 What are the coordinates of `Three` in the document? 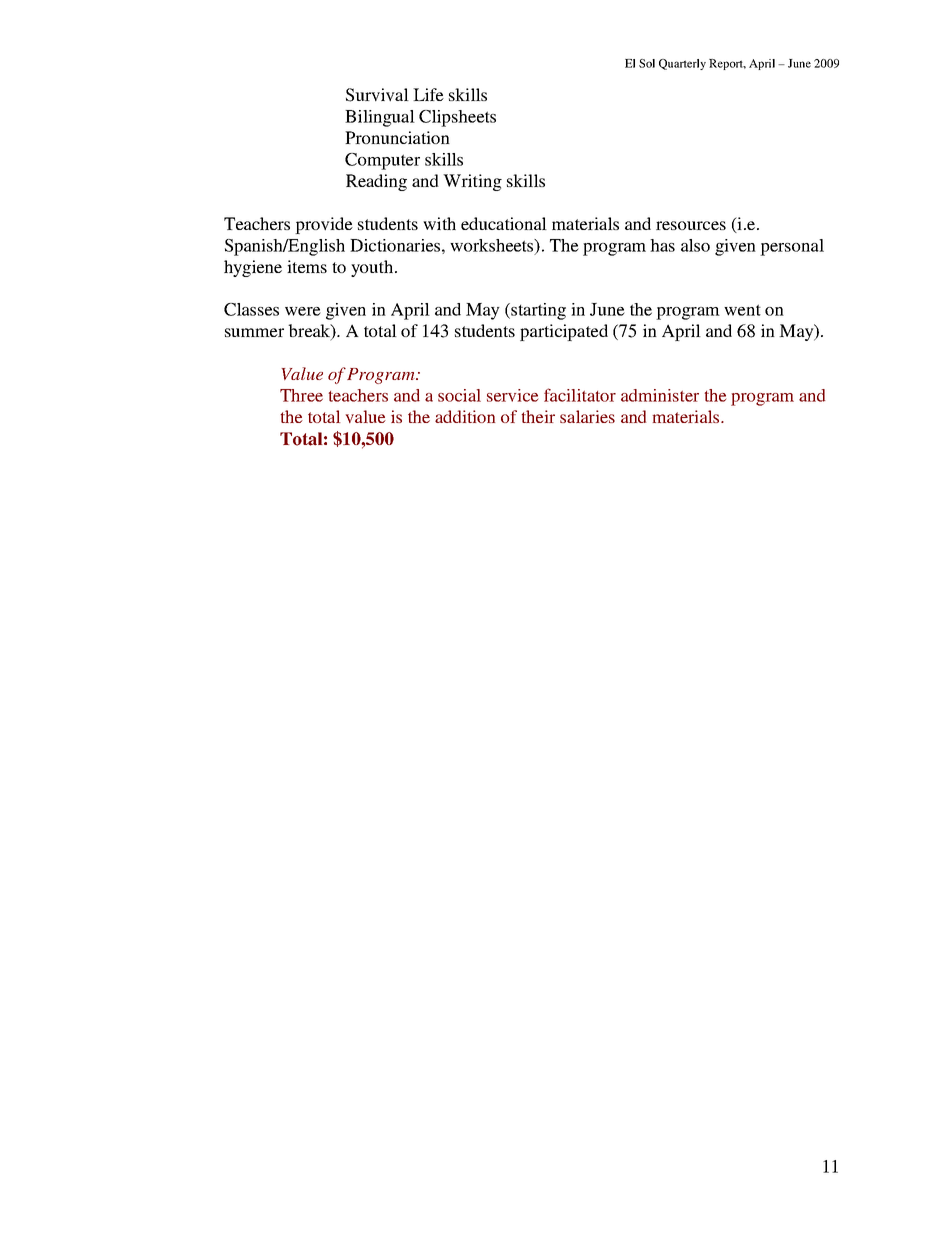 It's located at (301, 395).
